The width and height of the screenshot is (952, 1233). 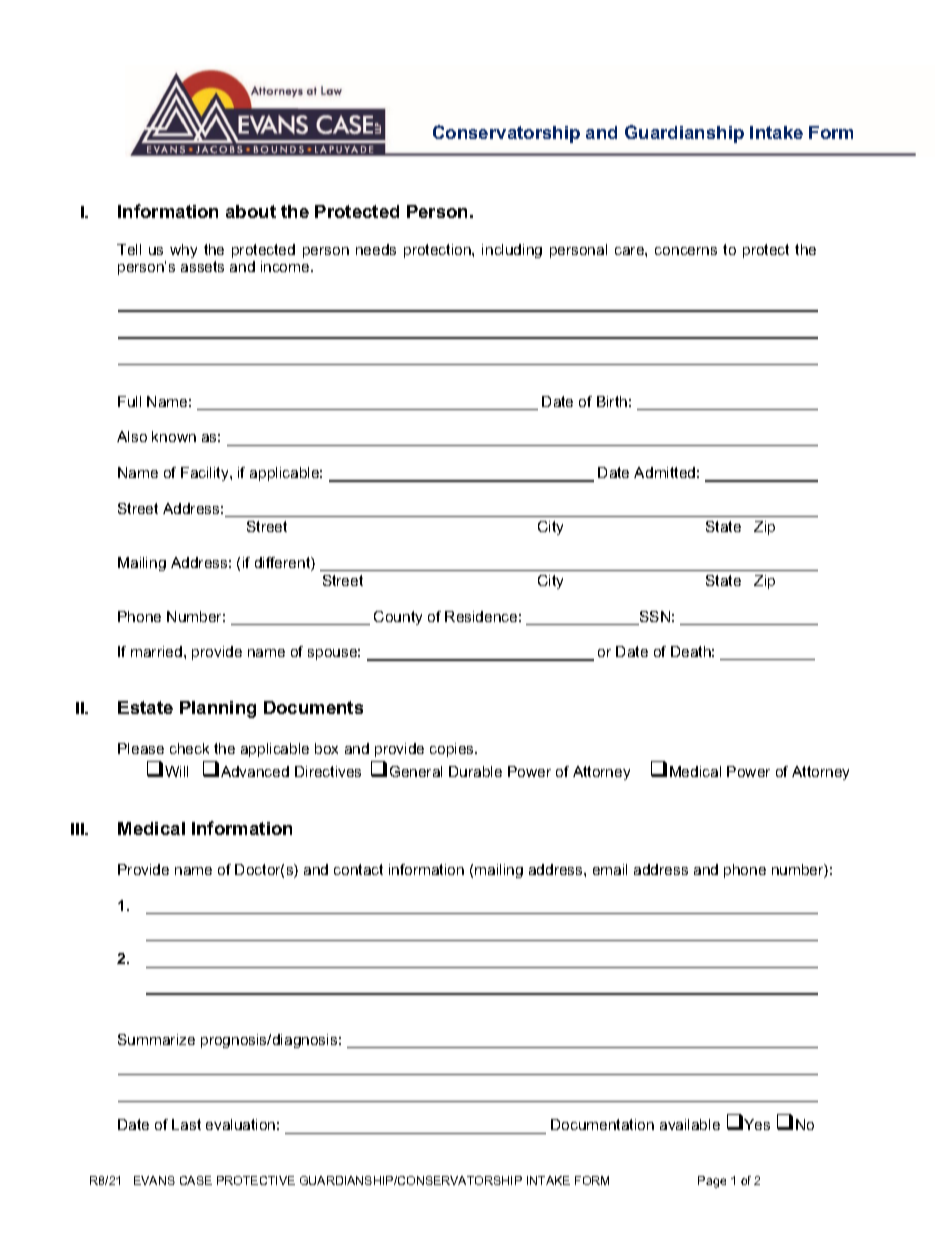 I want to click on married, so click(x=156, y=651).
